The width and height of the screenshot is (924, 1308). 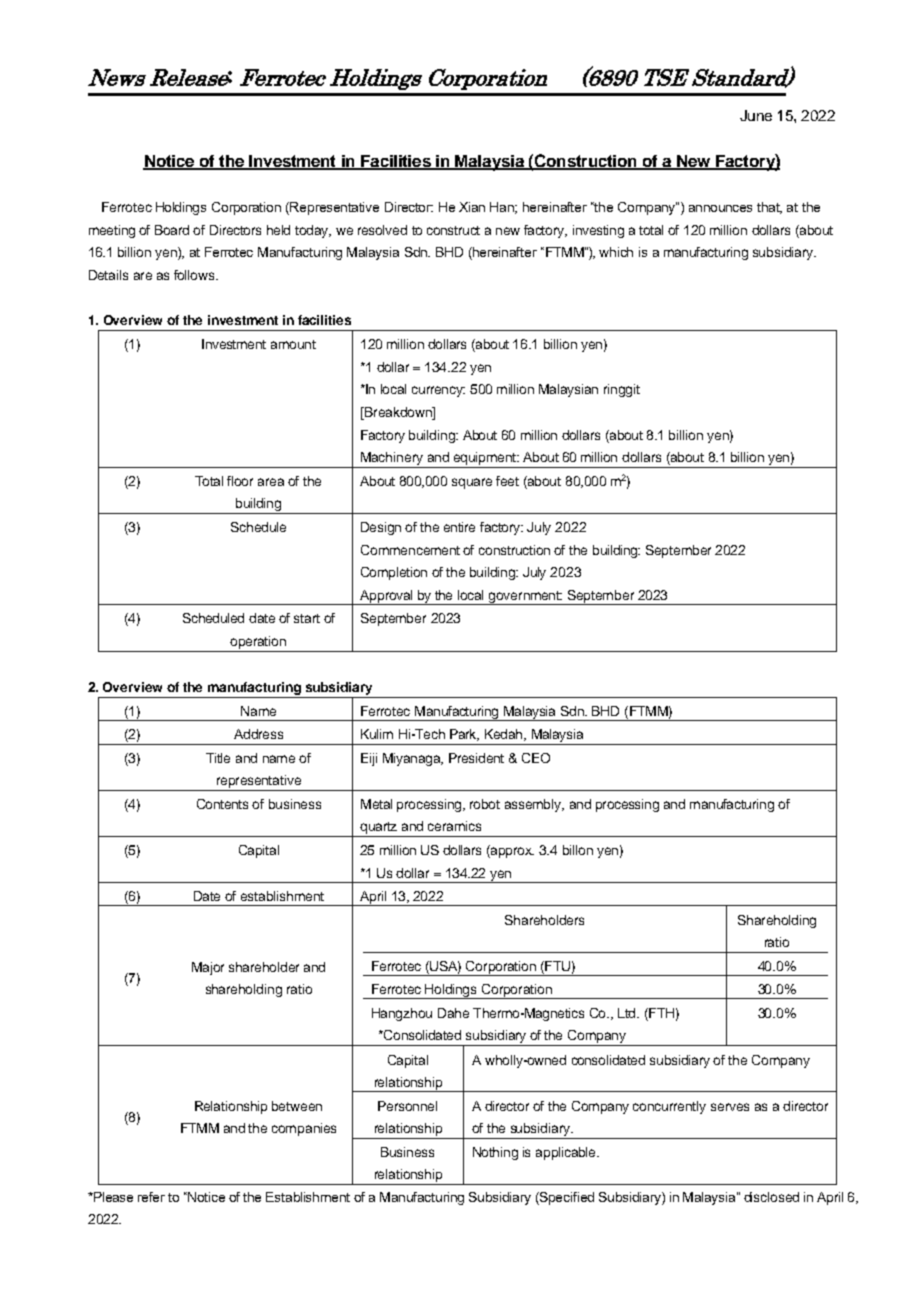 What do you see at coordinates (525, 598) in the screenshot?
I see `government` at bounding box center [525, 598].
